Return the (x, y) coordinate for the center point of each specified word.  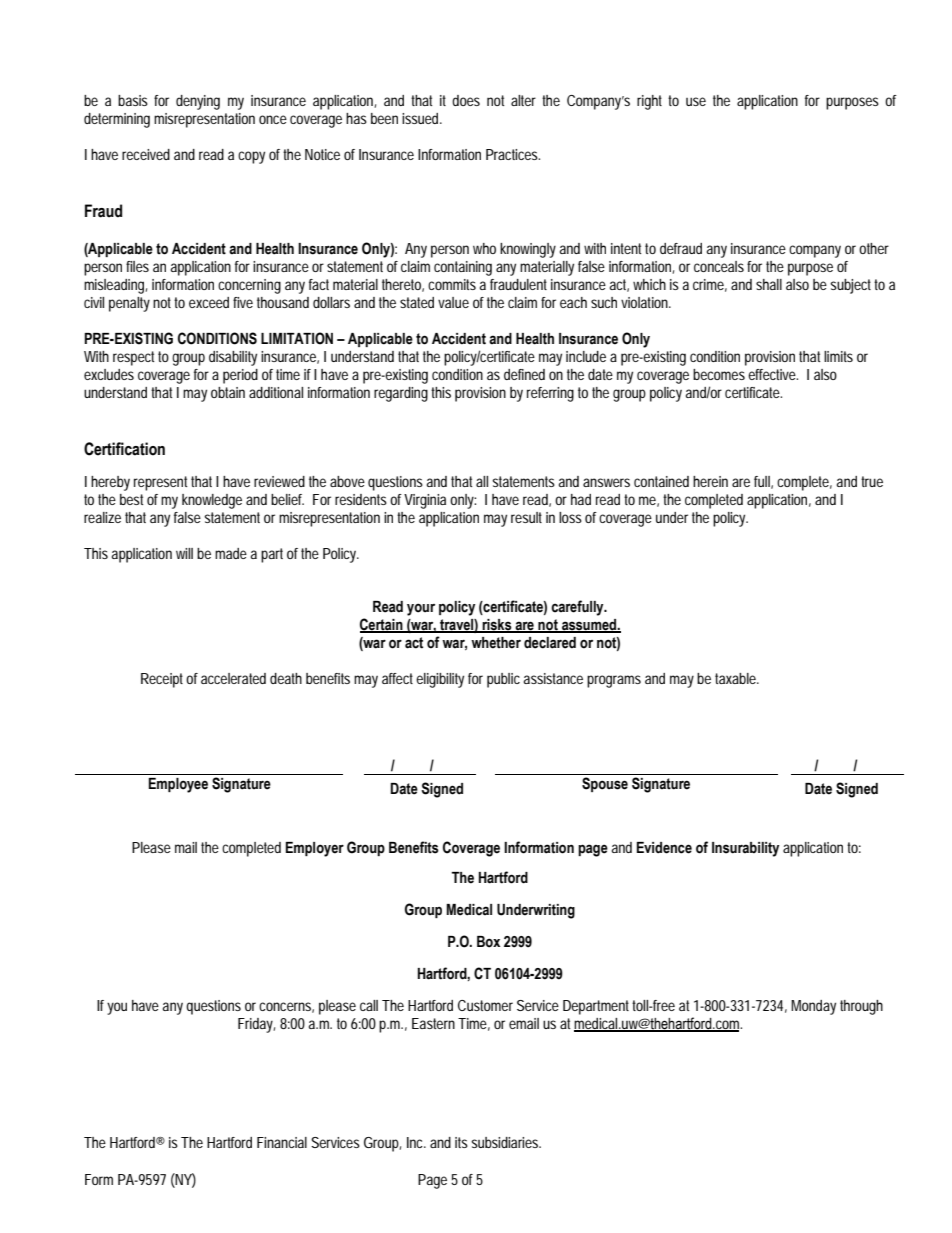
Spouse (605, 784)
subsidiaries (505, 1142)
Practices (512, 154)
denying (198, 102)
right (649, 102)
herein (710, 481)
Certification (124, 449)
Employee (178, 785)
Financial (282, 1142)
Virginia (425, 501)
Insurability (745, 849)
